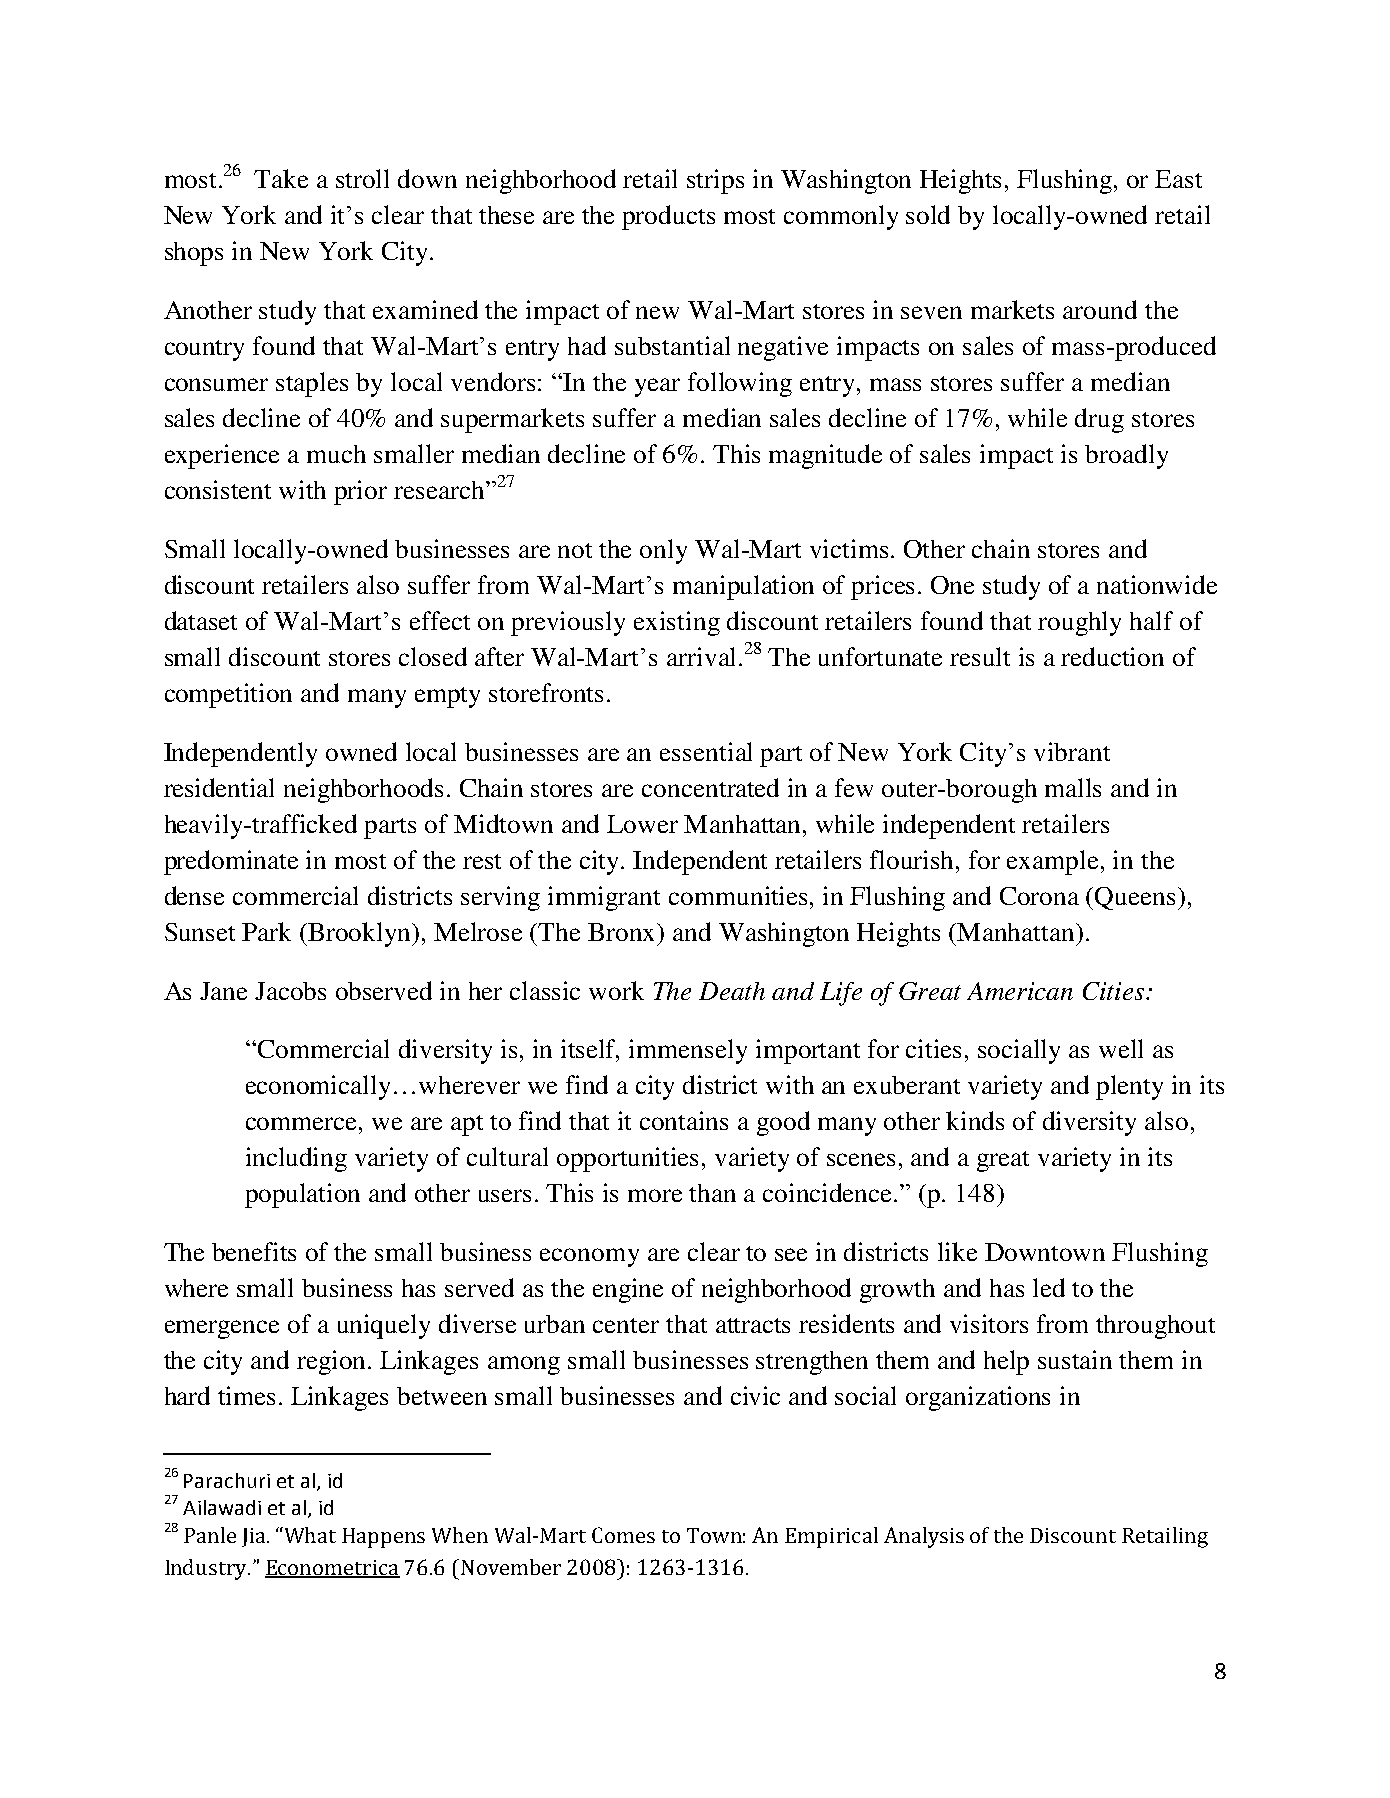  What do you see at coordinates (684, 1120) in the screenshot?
I see `contains` at bounding box center [684, 1120].
